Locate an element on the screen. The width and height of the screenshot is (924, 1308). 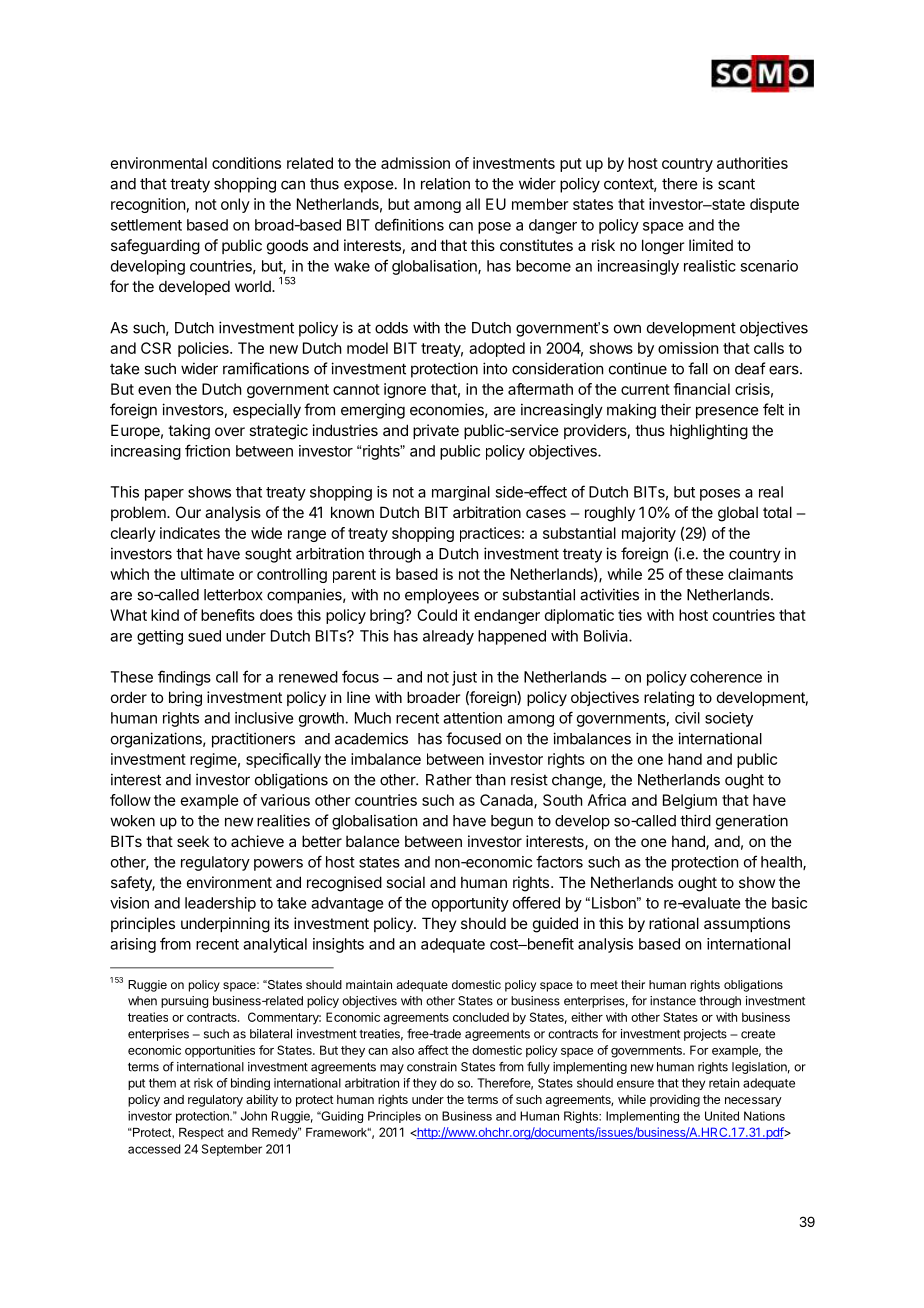
relation is located at coordinates (445, 183).
